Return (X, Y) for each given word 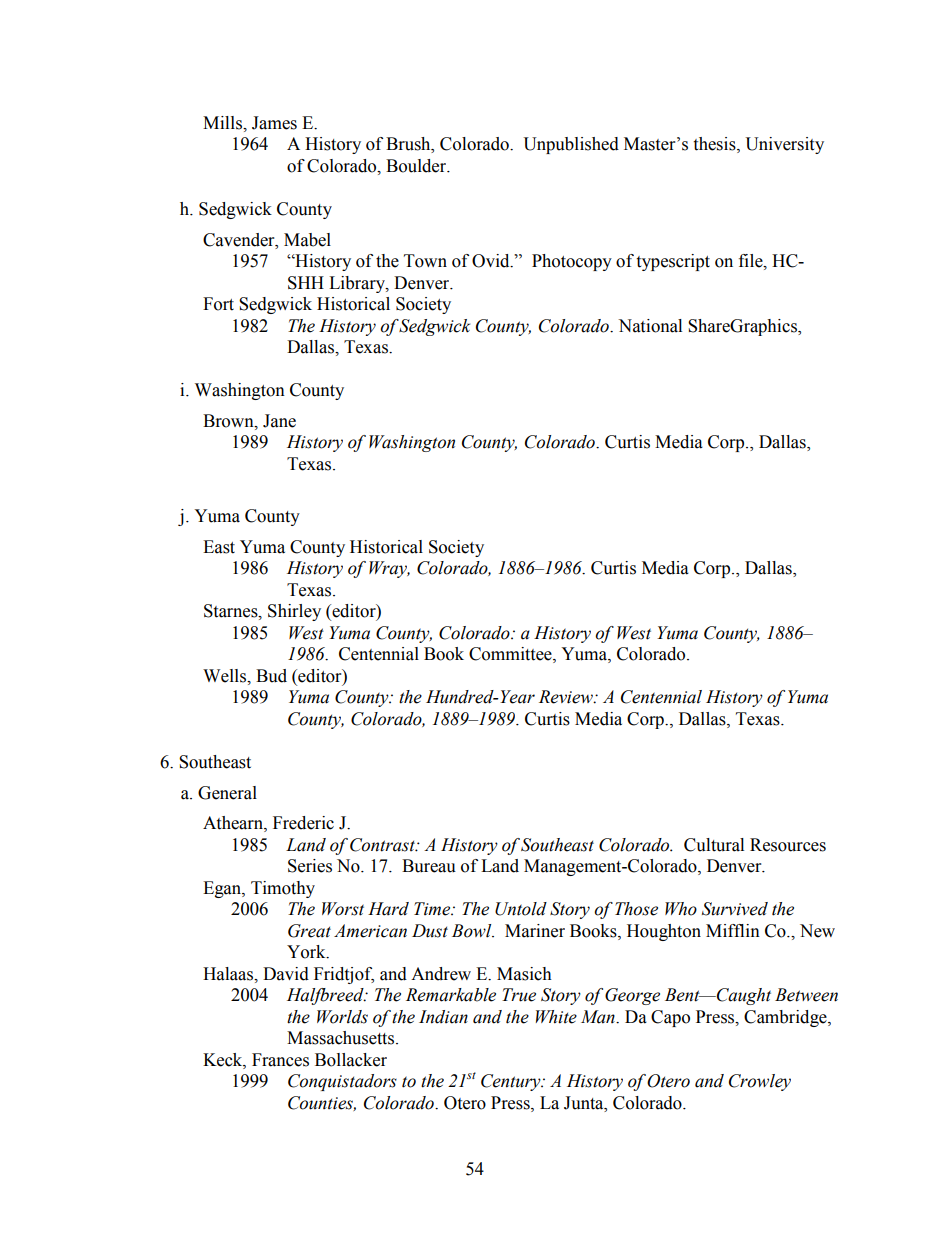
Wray (389, 569)
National (650, 326)
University (784, 145)
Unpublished (571, 145)
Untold (521, 909)
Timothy (283, 889)
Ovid (492, 261)
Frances (280, 1060)
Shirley (294, 612)
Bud (271, 676)
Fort (218, 304)
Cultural (714, 845)
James (274, 123)
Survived (735, 909)
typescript (673, 262)
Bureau (429, 866)
